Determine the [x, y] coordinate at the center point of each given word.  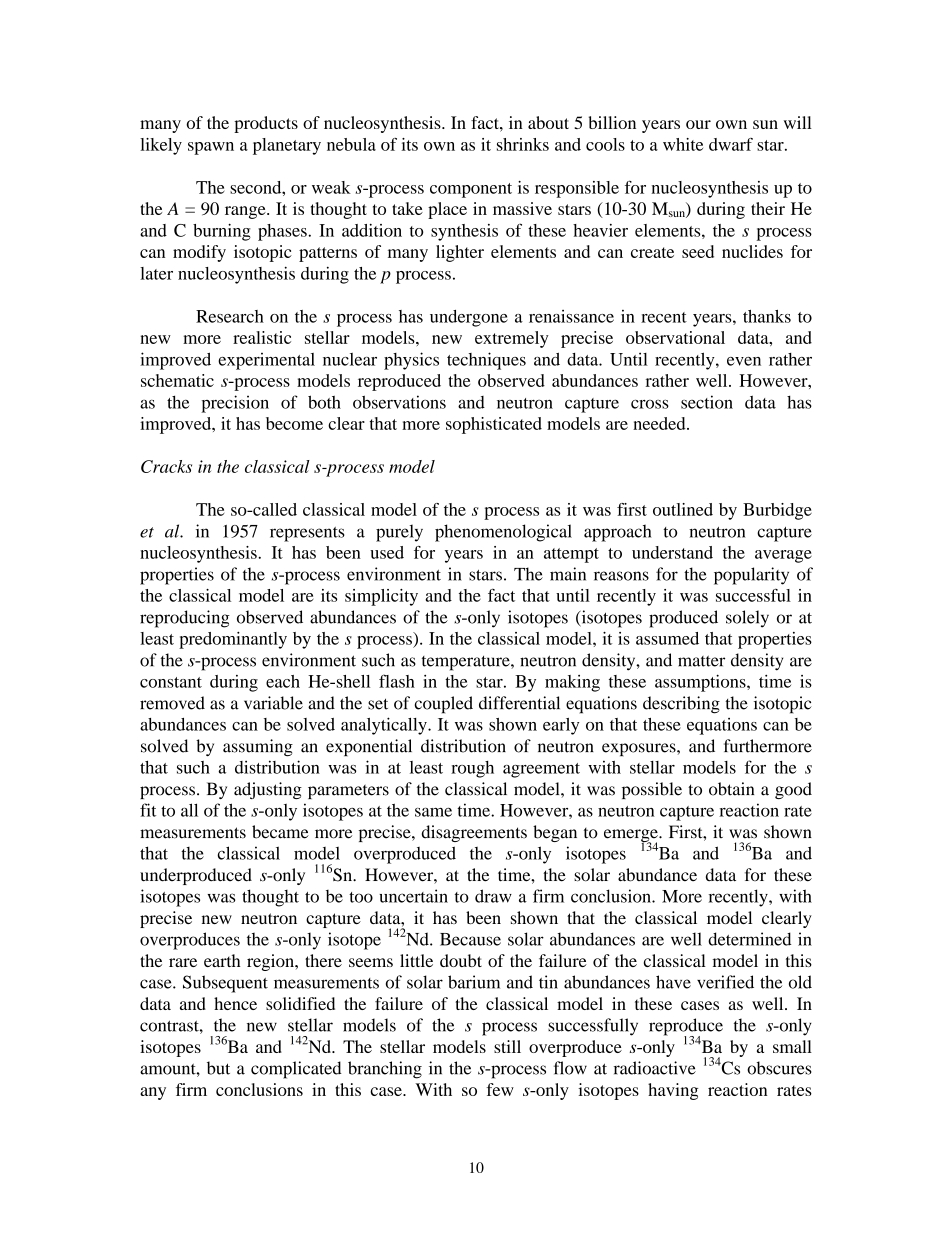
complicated [296, 1070]
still [507, 1046]
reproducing [185, 619]
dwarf [731, 144]
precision [235, 404]
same [433, 812]
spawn [211, 148]
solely [747, 619]
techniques [486, 361]
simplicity [381, 597]
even [744, 361]
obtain [731, 789]
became [280, 832]
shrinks [523, 144]
